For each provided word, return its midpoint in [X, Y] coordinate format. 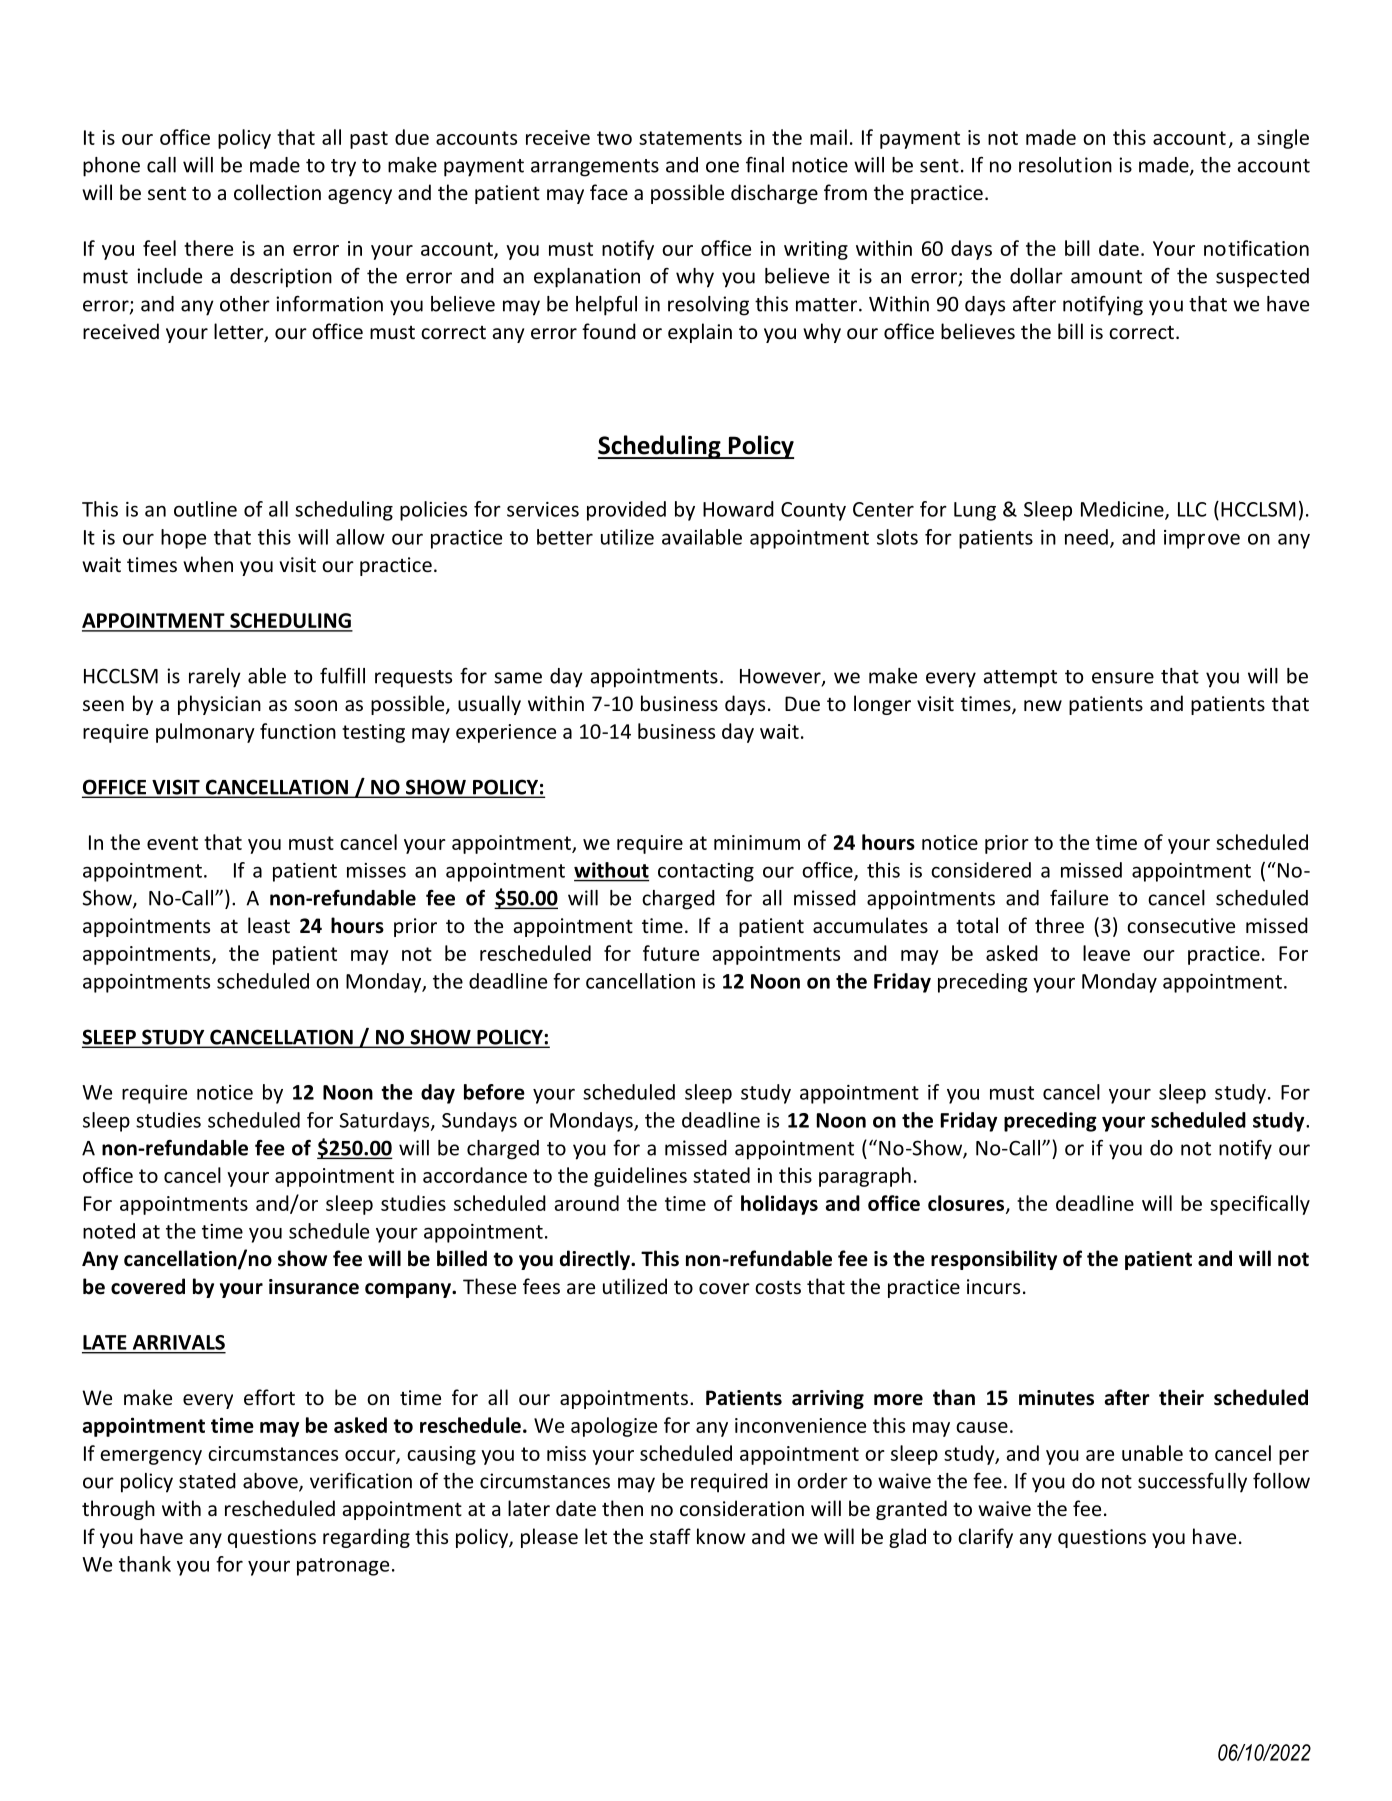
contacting [706, 872]
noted [109, 1231]
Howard [738, 509]
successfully [1192, 1482]
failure [1079, 897]
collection [277, 192]
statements [690, 138]
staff [670, 1536]
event [172, 843]
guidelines [640, 1177]
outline [205, 509]
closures [966, 1203]
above [271, 1482]
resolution [1065, 165]
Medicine [1123, 510]
